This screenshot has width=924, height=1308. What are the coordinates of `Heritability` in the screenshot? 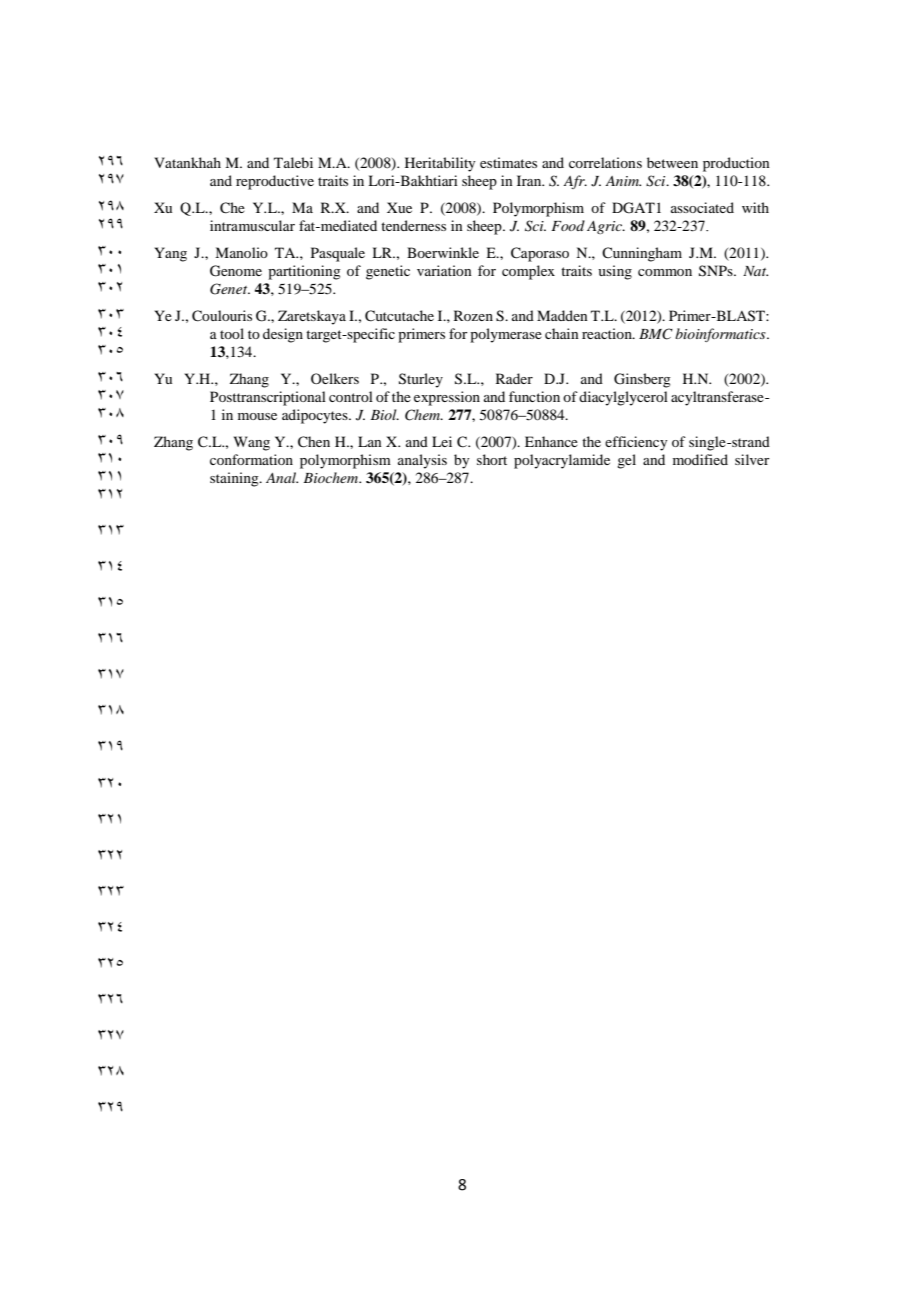 It's located at (440, 164).
